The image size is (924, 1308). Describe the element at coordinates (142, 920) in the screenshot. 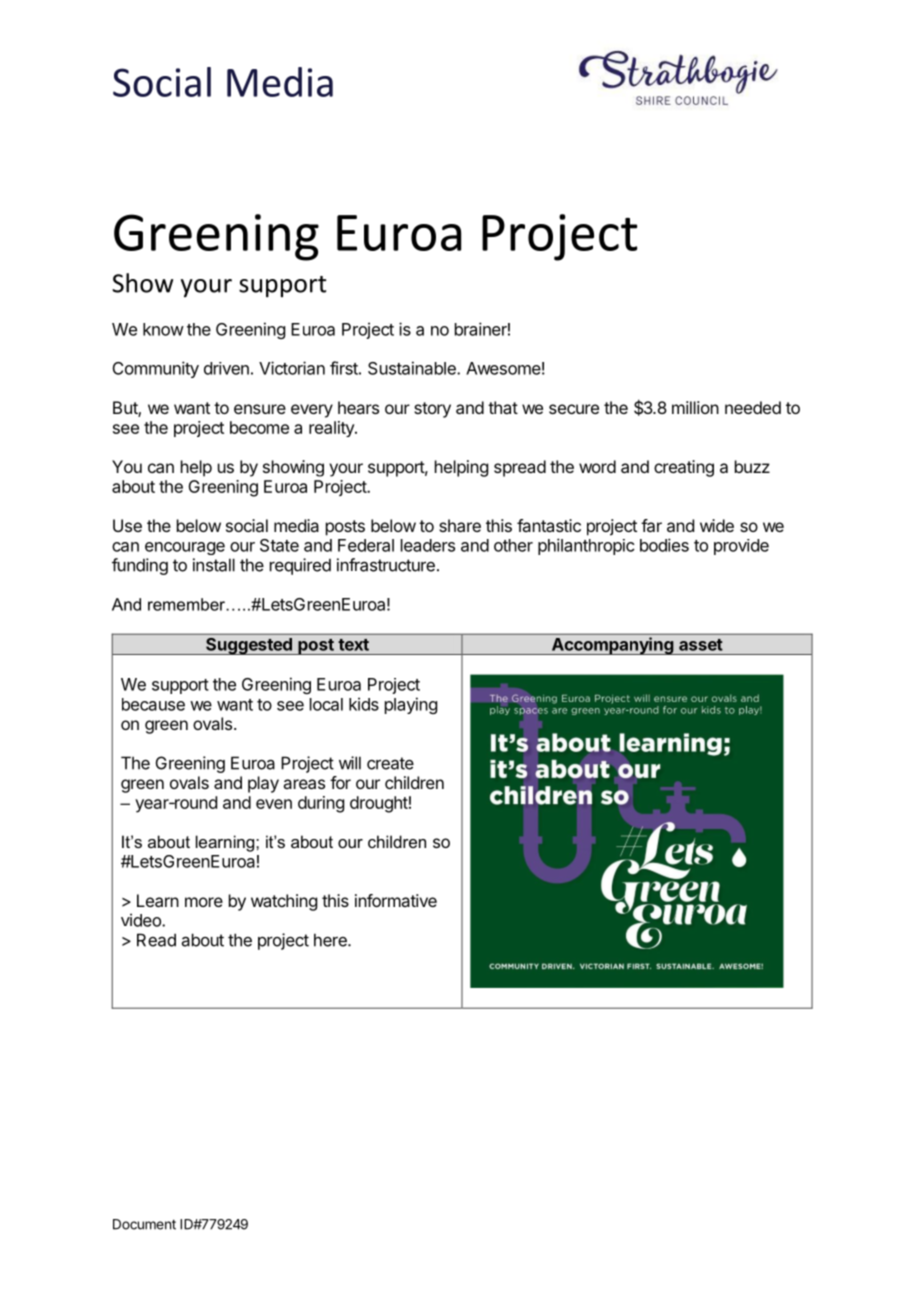

I see `video` at that location.
